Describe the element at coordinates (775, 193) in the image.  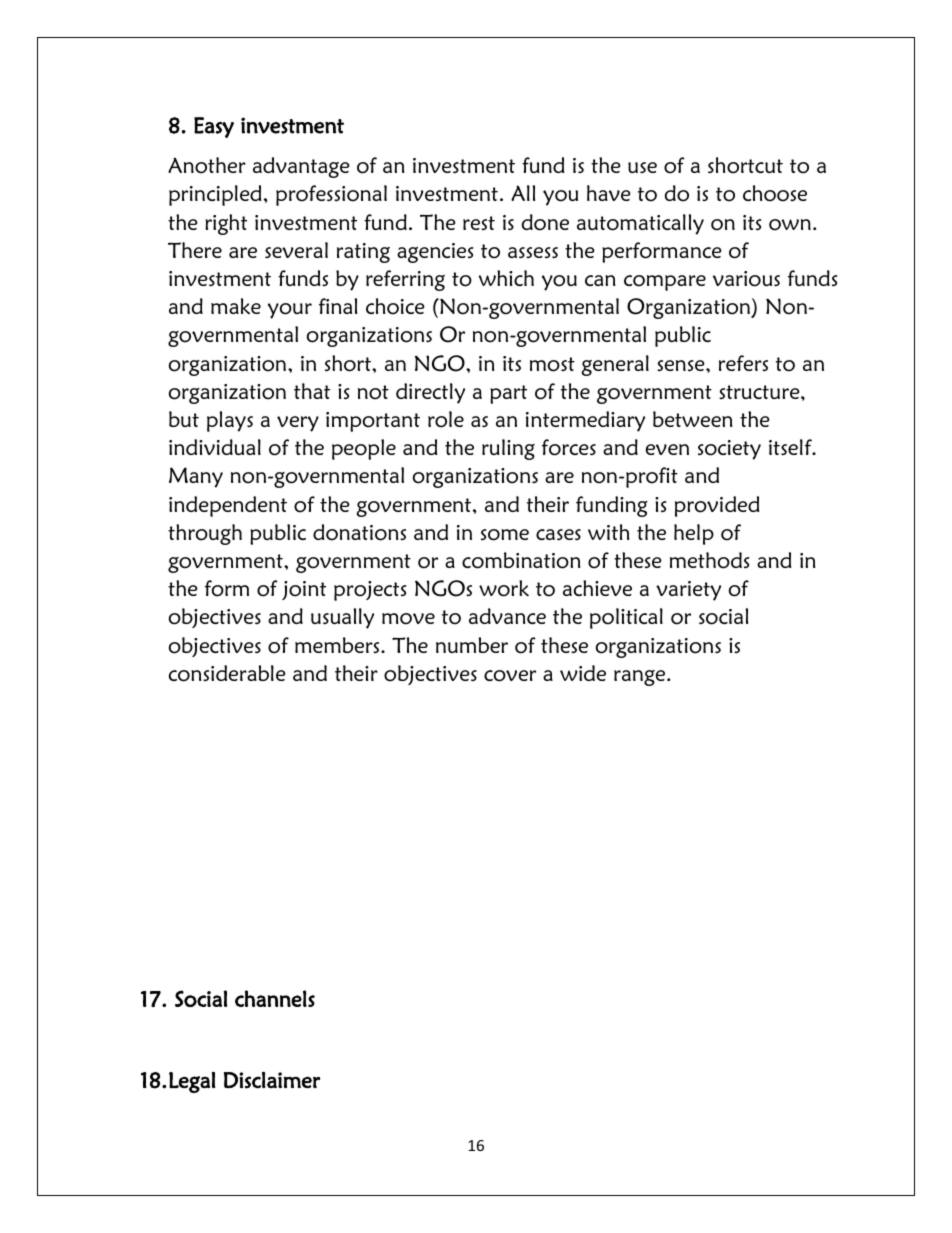
I see `choose` at that location.
